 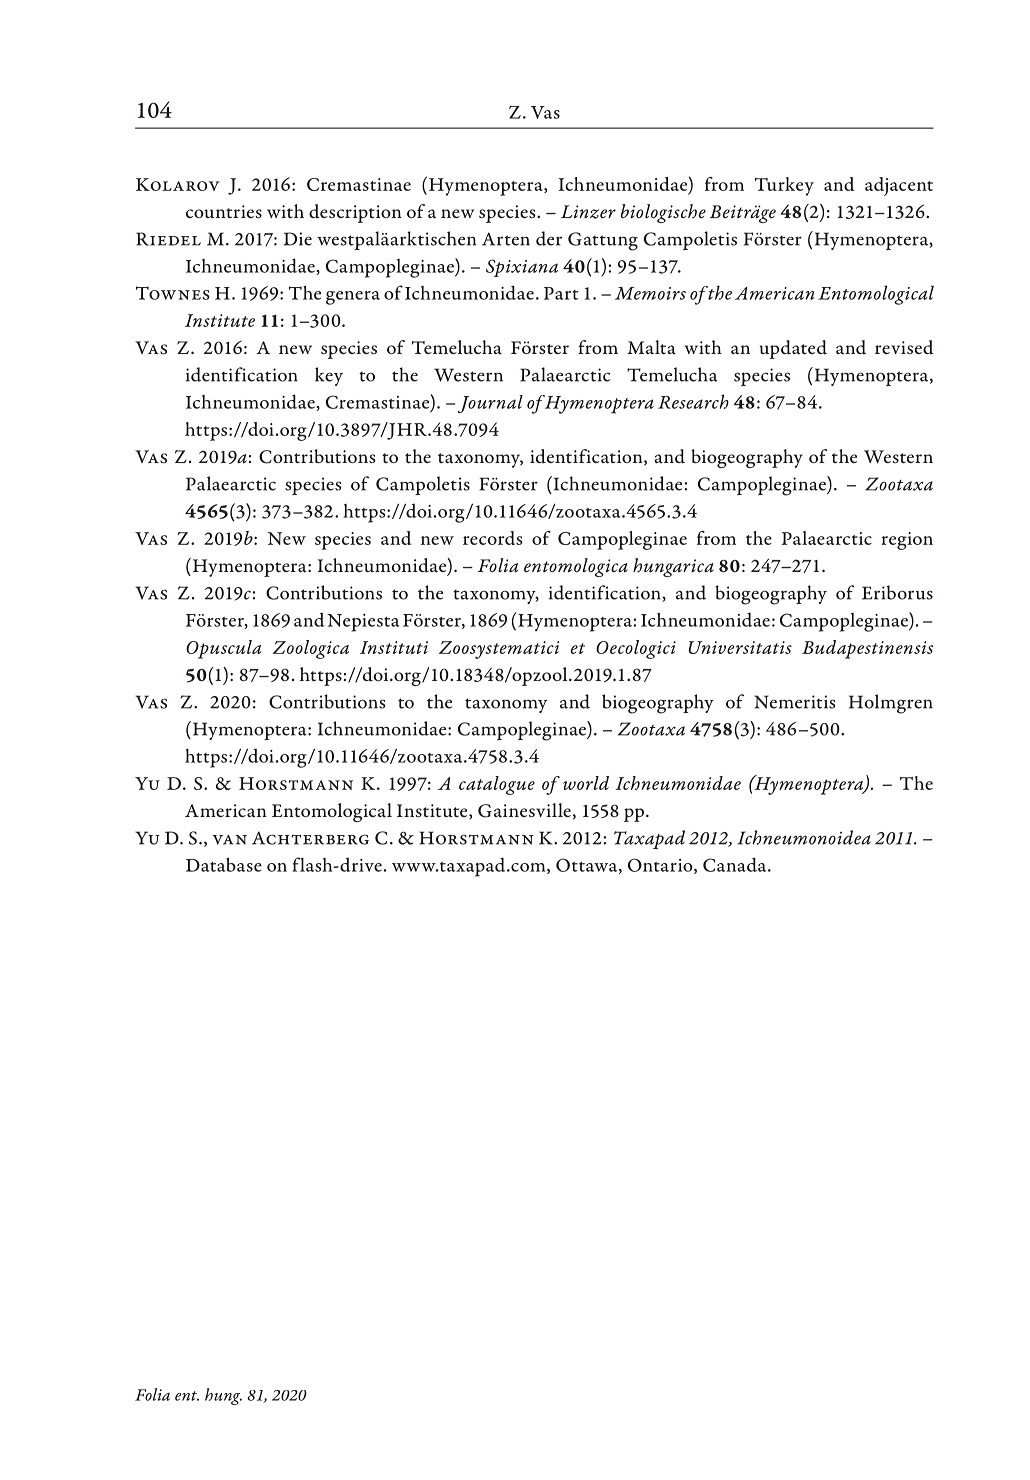 What do you see at coordinates (224, 211) in the document?
I see `countries` at bounding box center [224, 211].
